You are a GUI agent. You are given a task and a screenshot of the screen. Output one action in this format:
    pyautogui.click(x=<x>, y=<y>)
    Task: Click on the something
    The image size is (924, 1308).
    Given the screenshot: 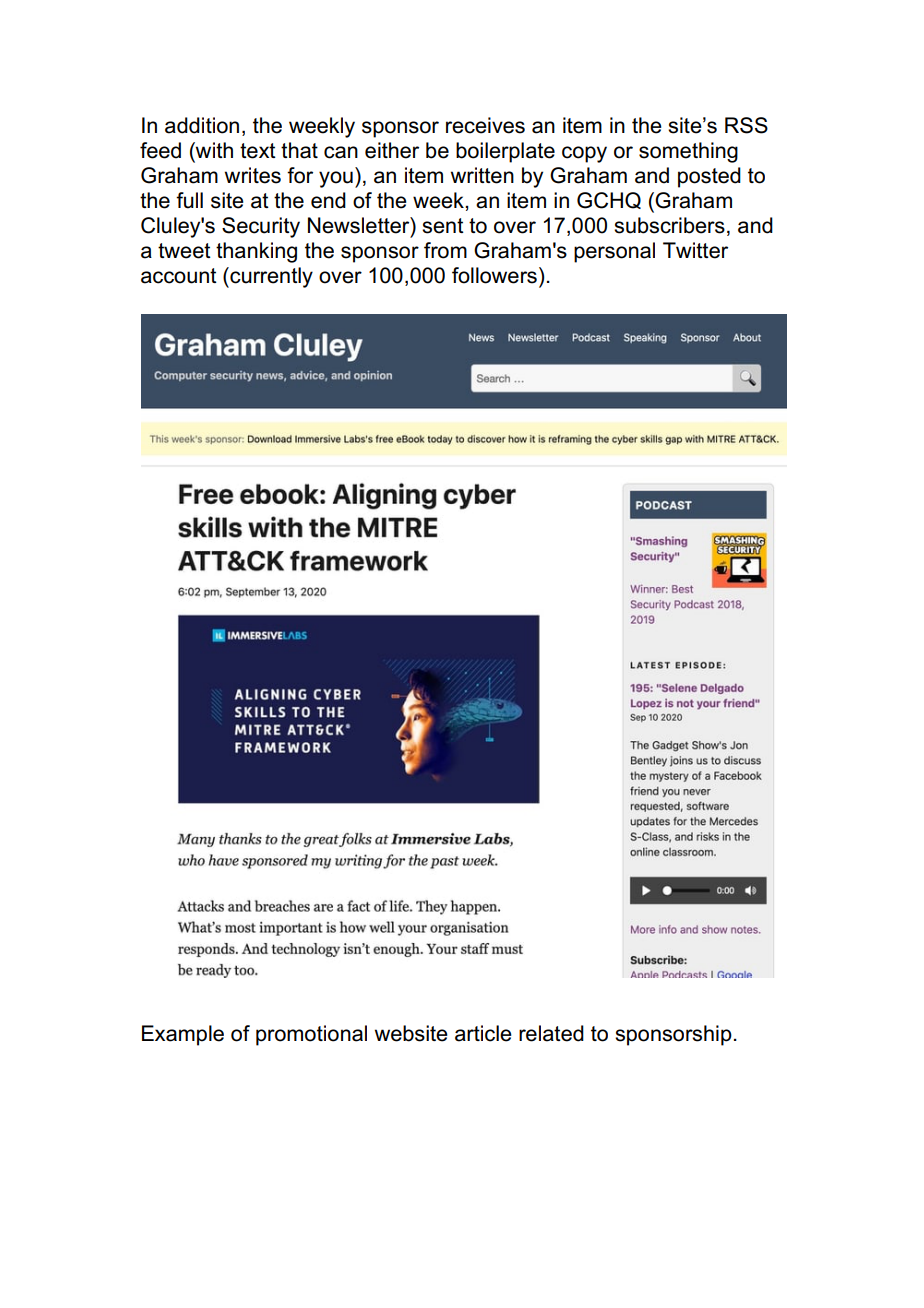 What is the action you would take?
    pyautogui.click(x=688, y=152)
